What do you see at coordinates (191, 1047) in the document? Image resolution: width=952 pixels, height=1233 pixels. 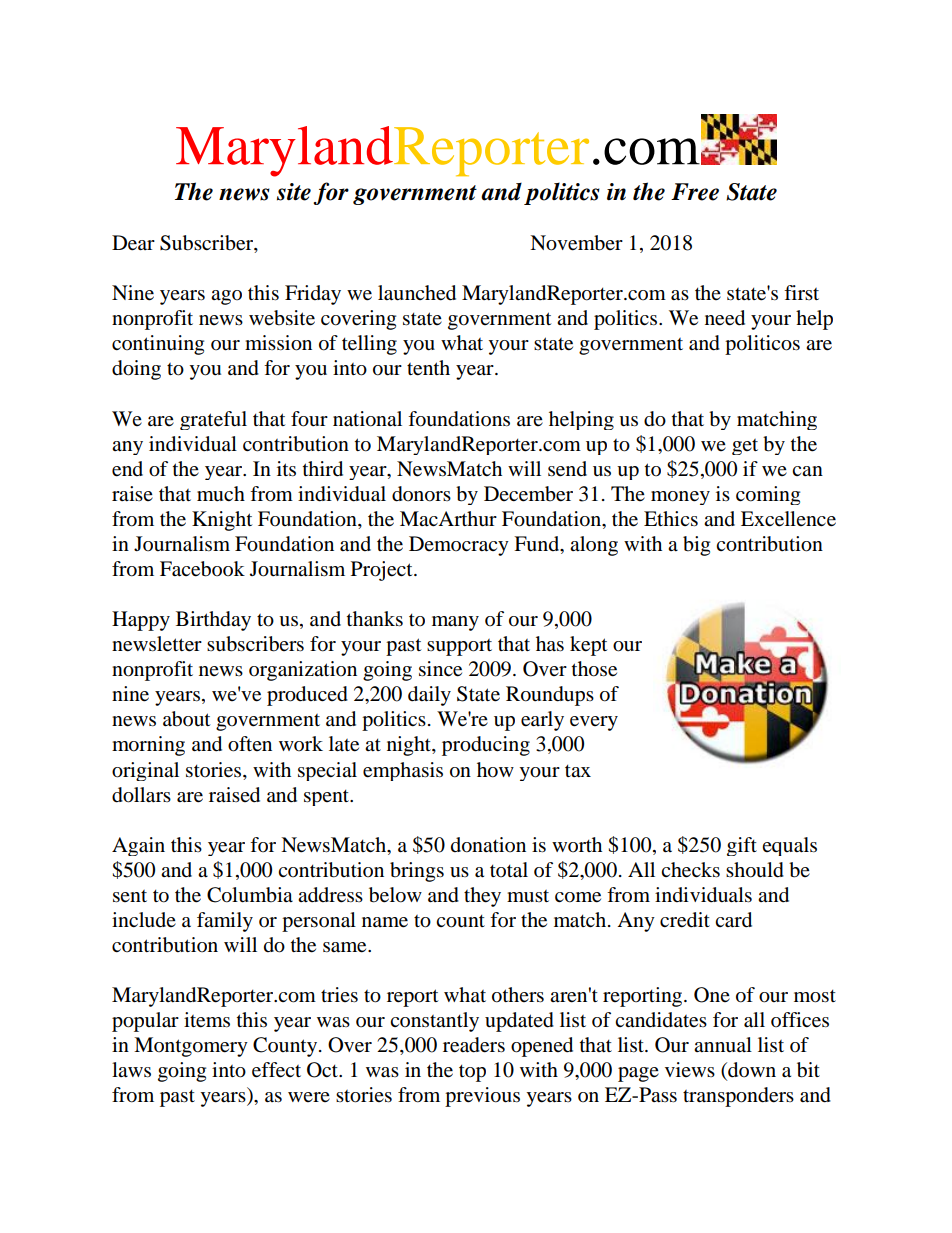 I see `Montgomery` at bounding box center [191, 1047].
